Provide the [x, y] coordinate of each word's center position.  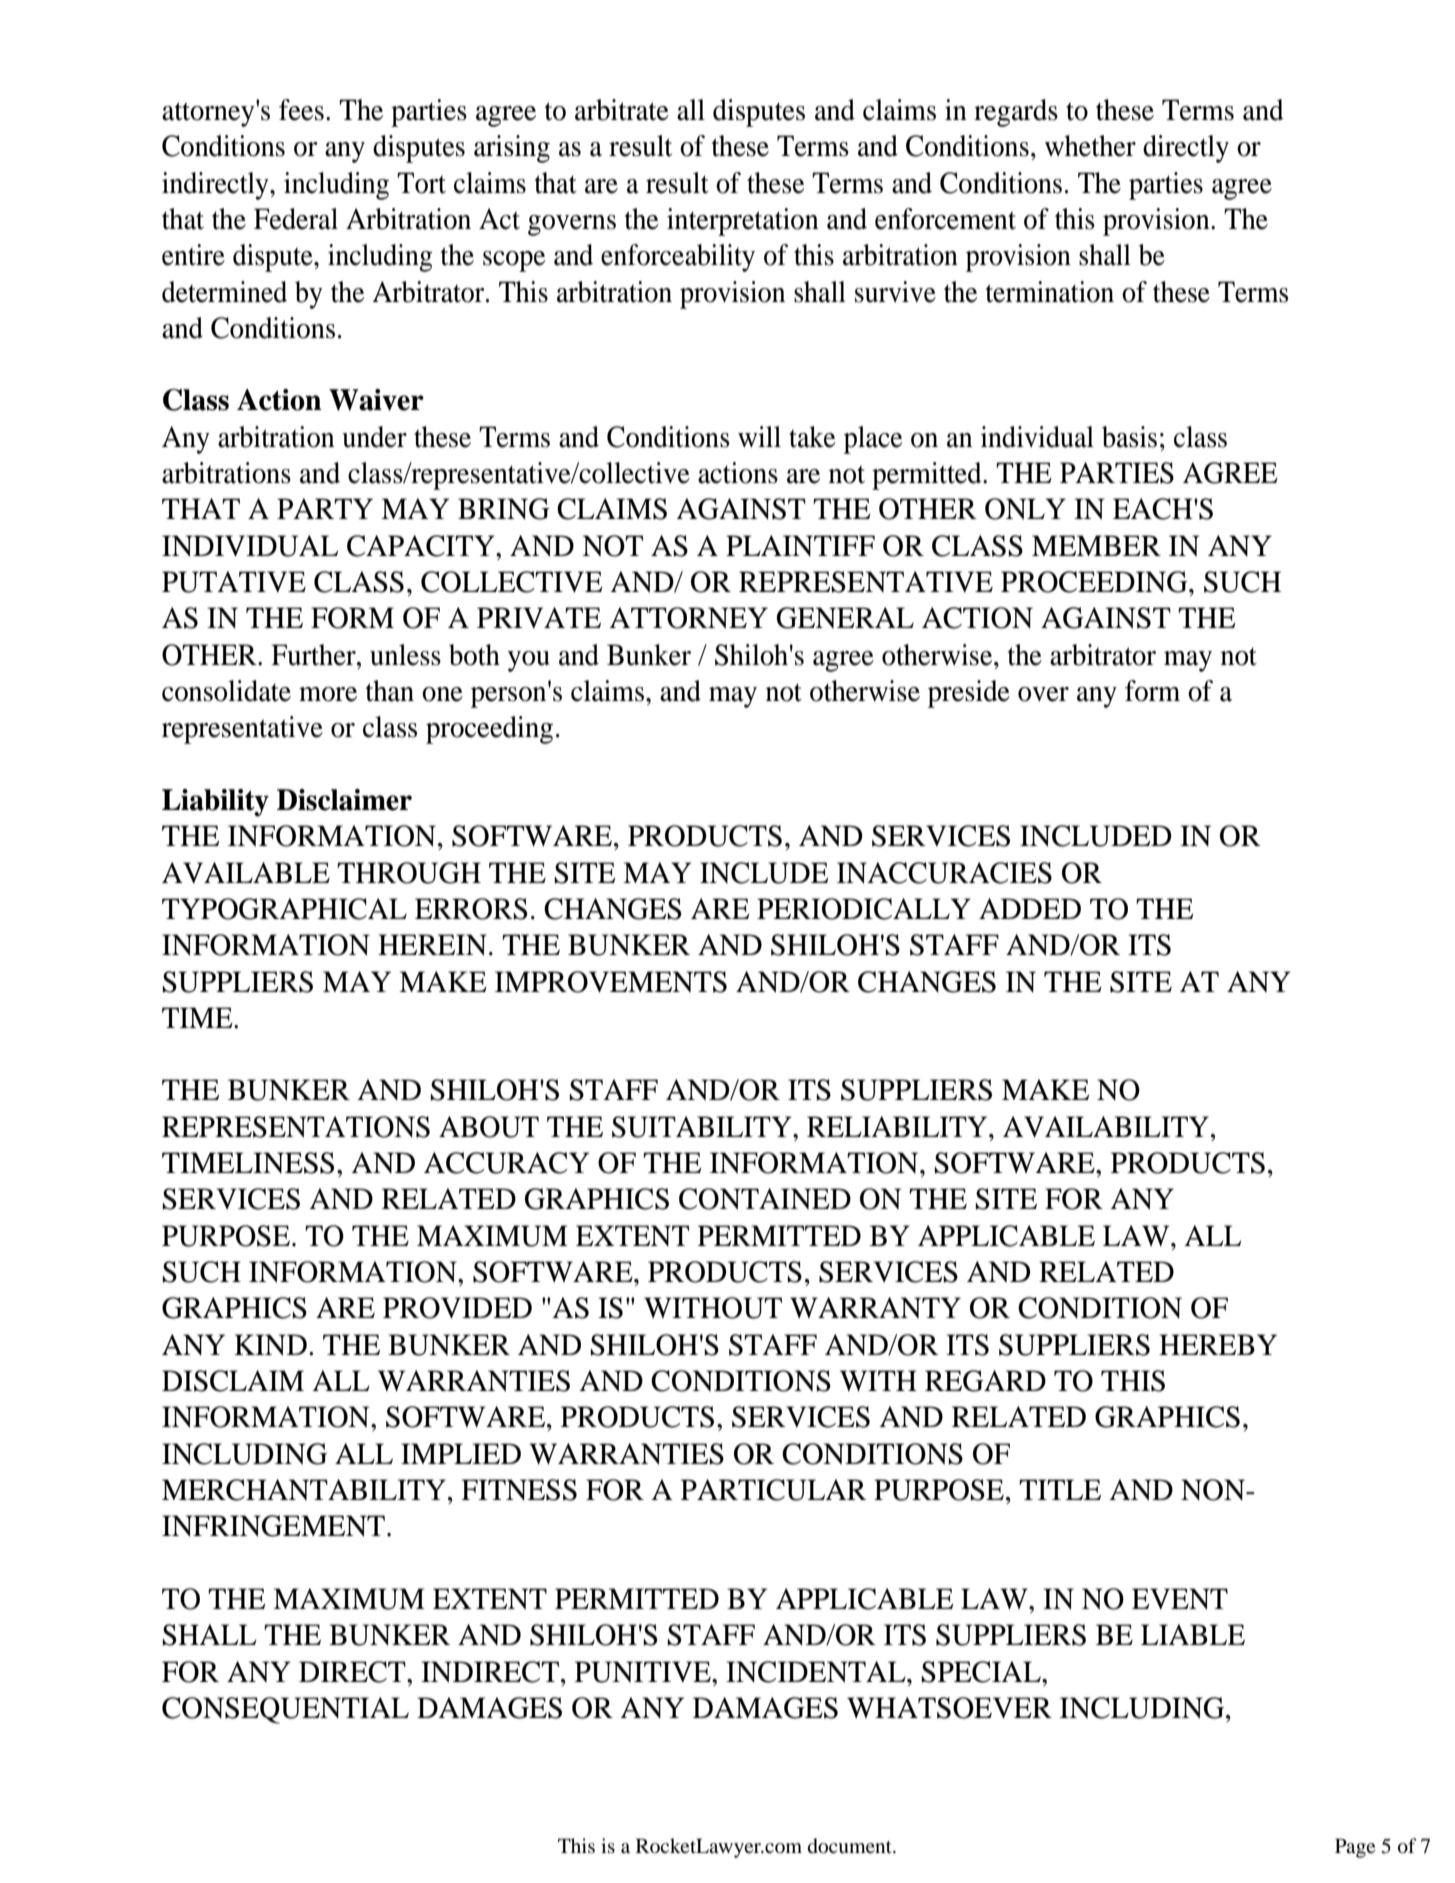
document [851, 1846]
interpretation [743, 222]
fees [301, 110]
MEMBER [1096, 545]
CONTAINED [765, 1199]
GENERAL [845, 618]
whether [1090, 146]
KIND [270, 1345]
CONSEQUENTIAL [285, 1710]
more [328, 694]
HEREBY [1218, 1344]
